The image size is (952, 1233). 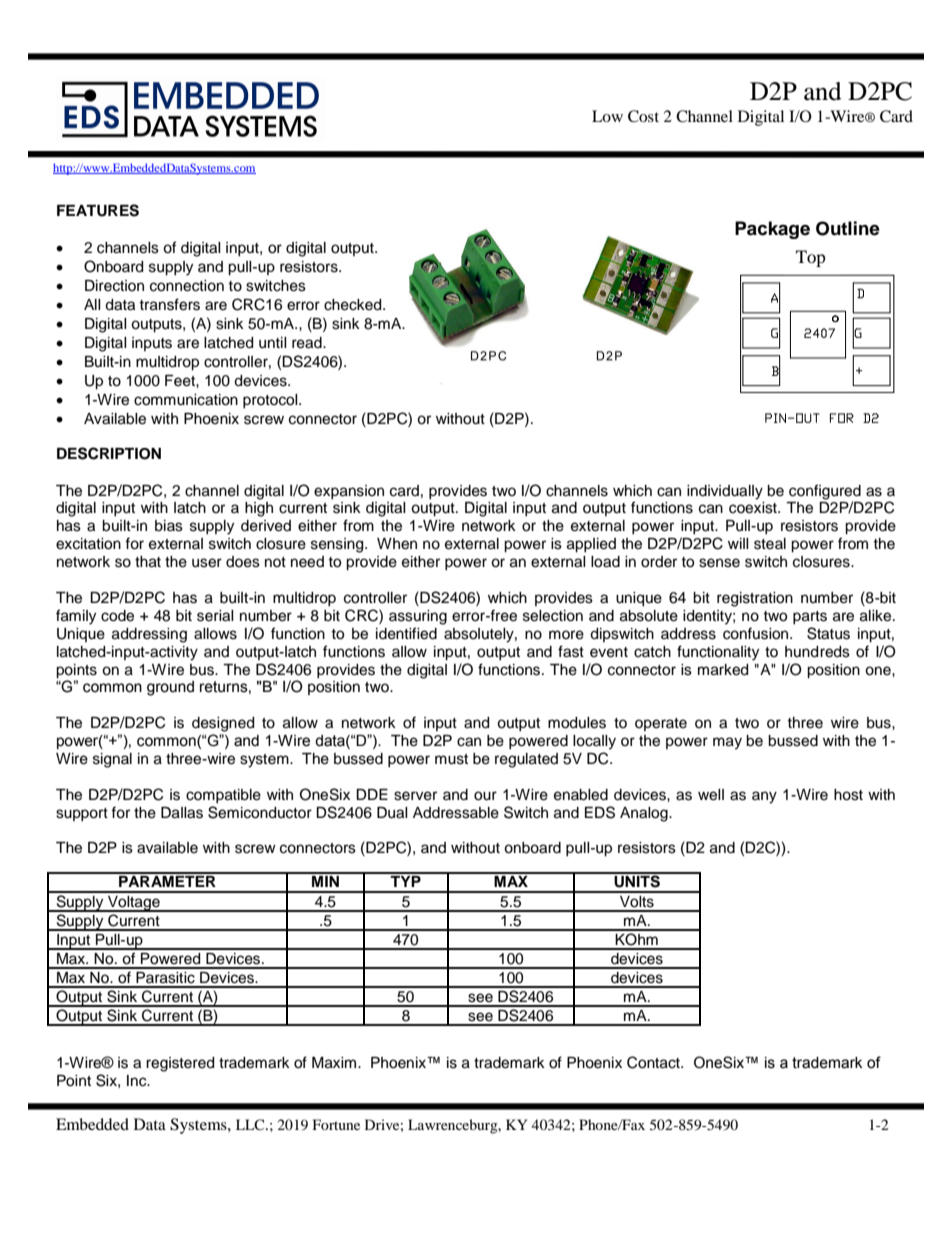 What do you see at coordinates (764, 797) in the screenshot?
I see `any` at bounding box center [764, 797].
